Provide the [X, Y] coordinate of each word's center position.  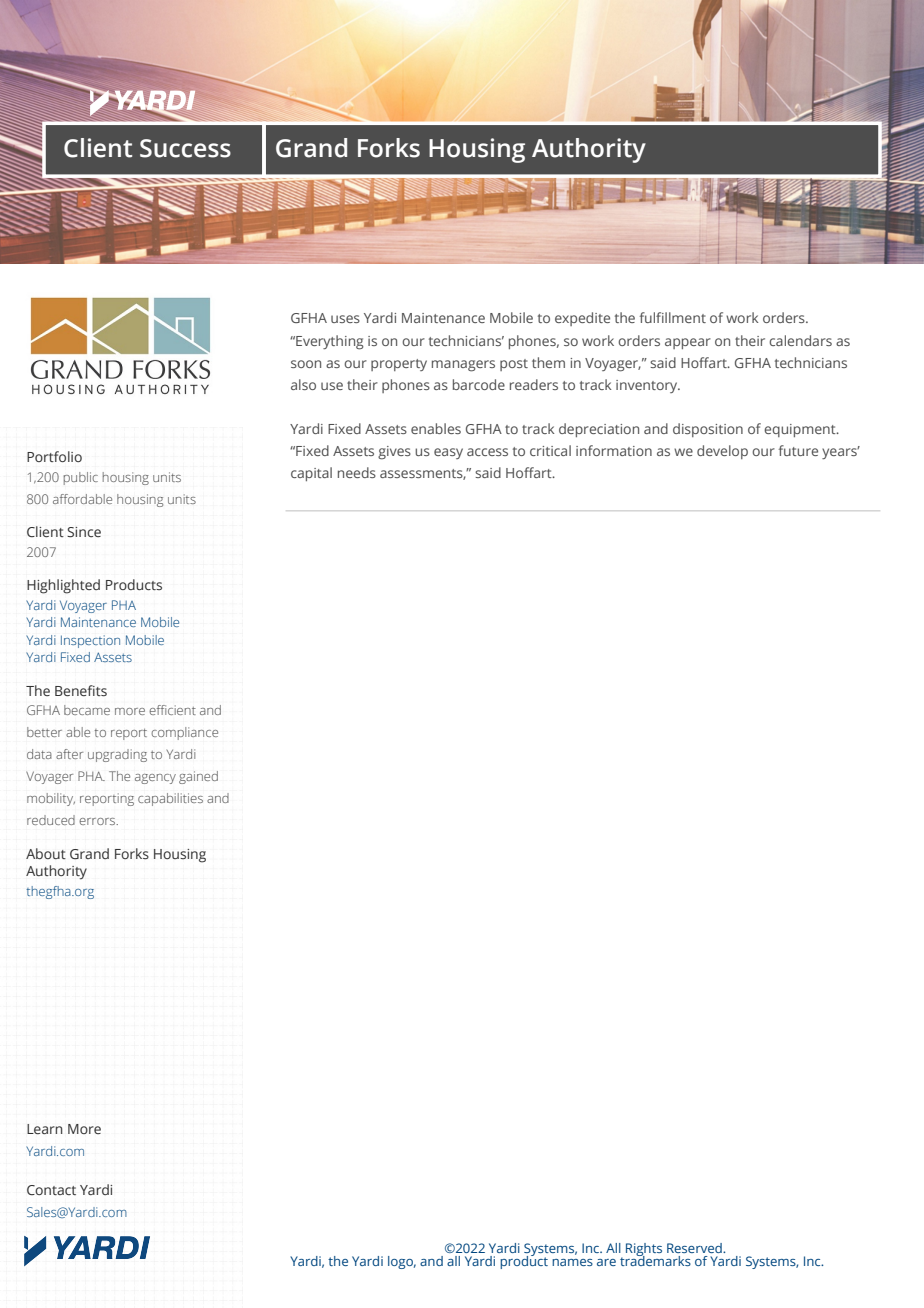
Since [84, 532]
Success [185, 148]
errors [98, 821]
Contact [51, 1190]
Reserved [695, 1248]
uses [345, 319]
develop [722, 452]
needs [357, 472]
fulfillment [673, 317]
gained [198, 777]
